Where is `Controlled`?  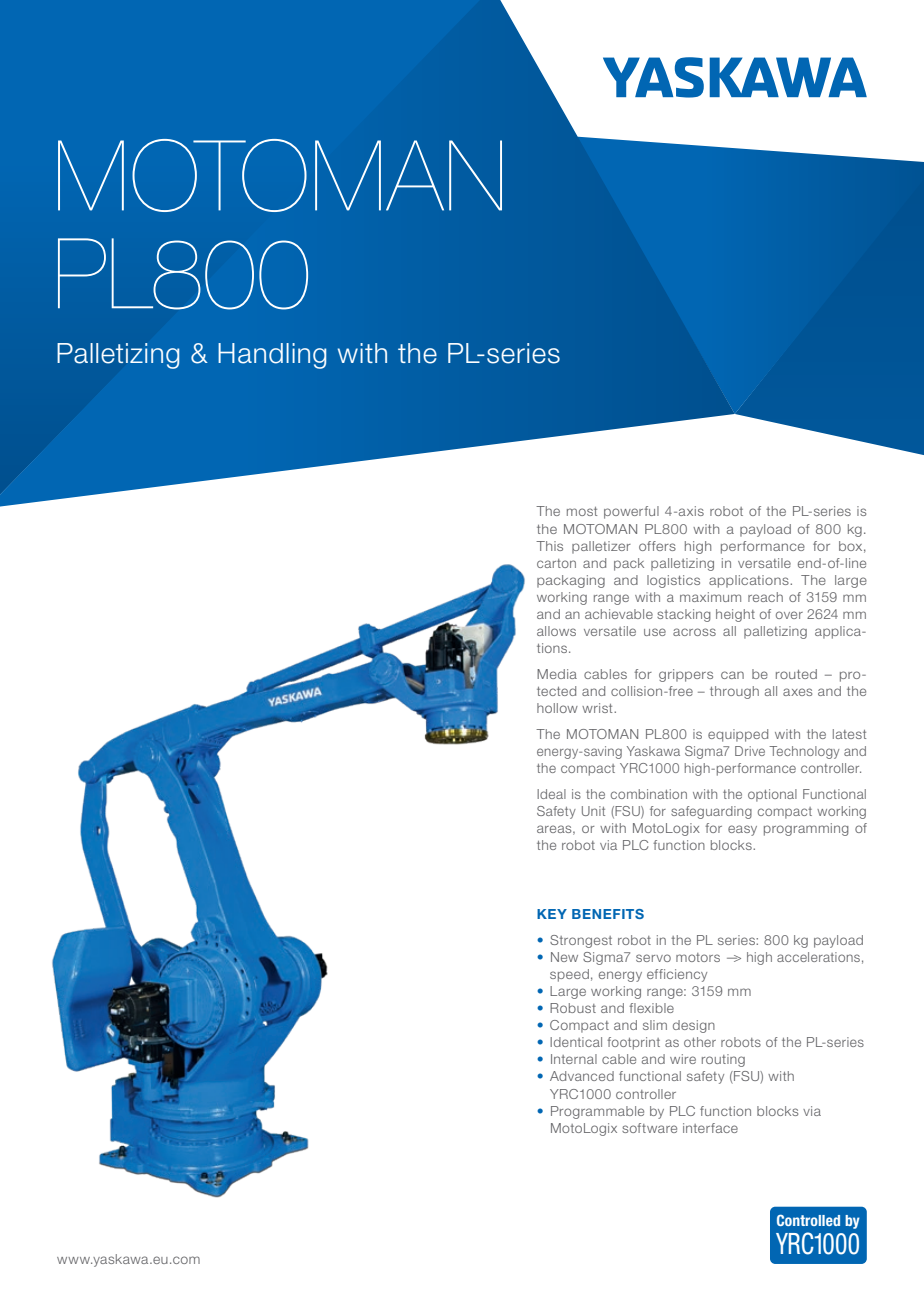
Controlled is located at coordinates (808, 1220).
